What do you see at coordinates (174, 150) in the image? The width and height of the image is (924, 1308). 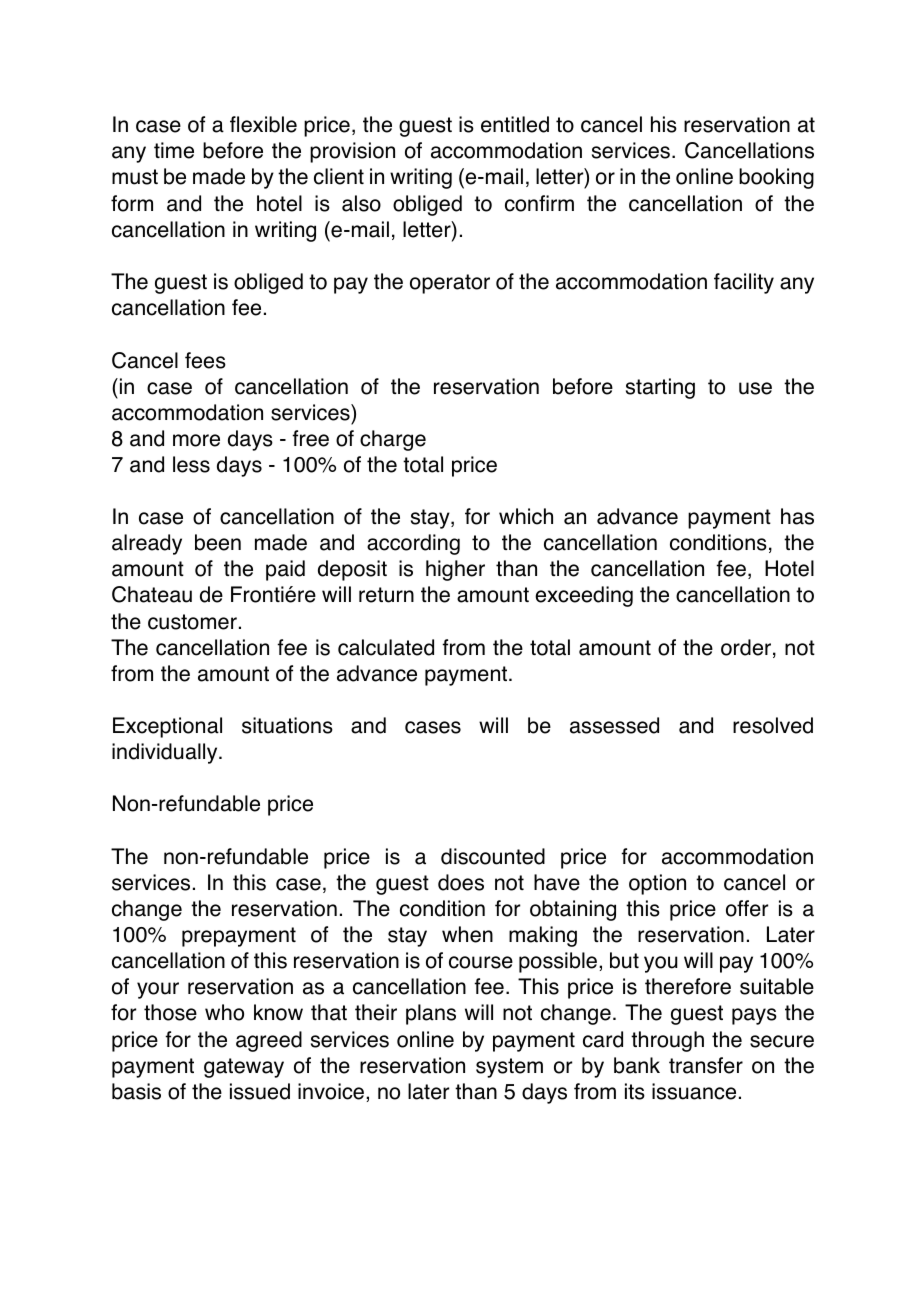 I see `time` at bounding box center [174, 150].
